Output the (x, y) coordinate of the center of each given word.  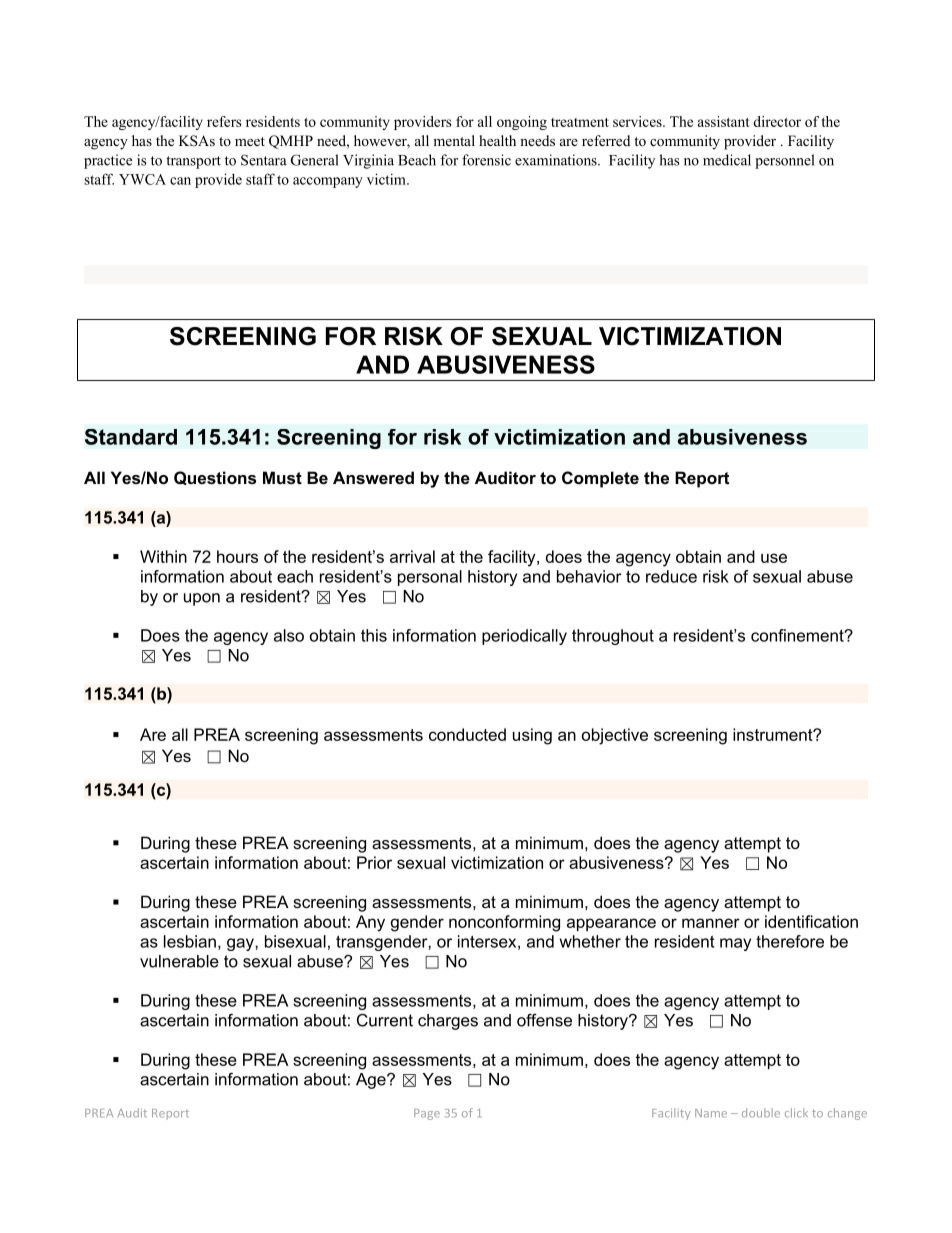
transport (193, 162)
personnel (784, 161)
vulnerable (179, 961)
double (761, 1113)
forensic (486, 160)
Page (427, 1114)
